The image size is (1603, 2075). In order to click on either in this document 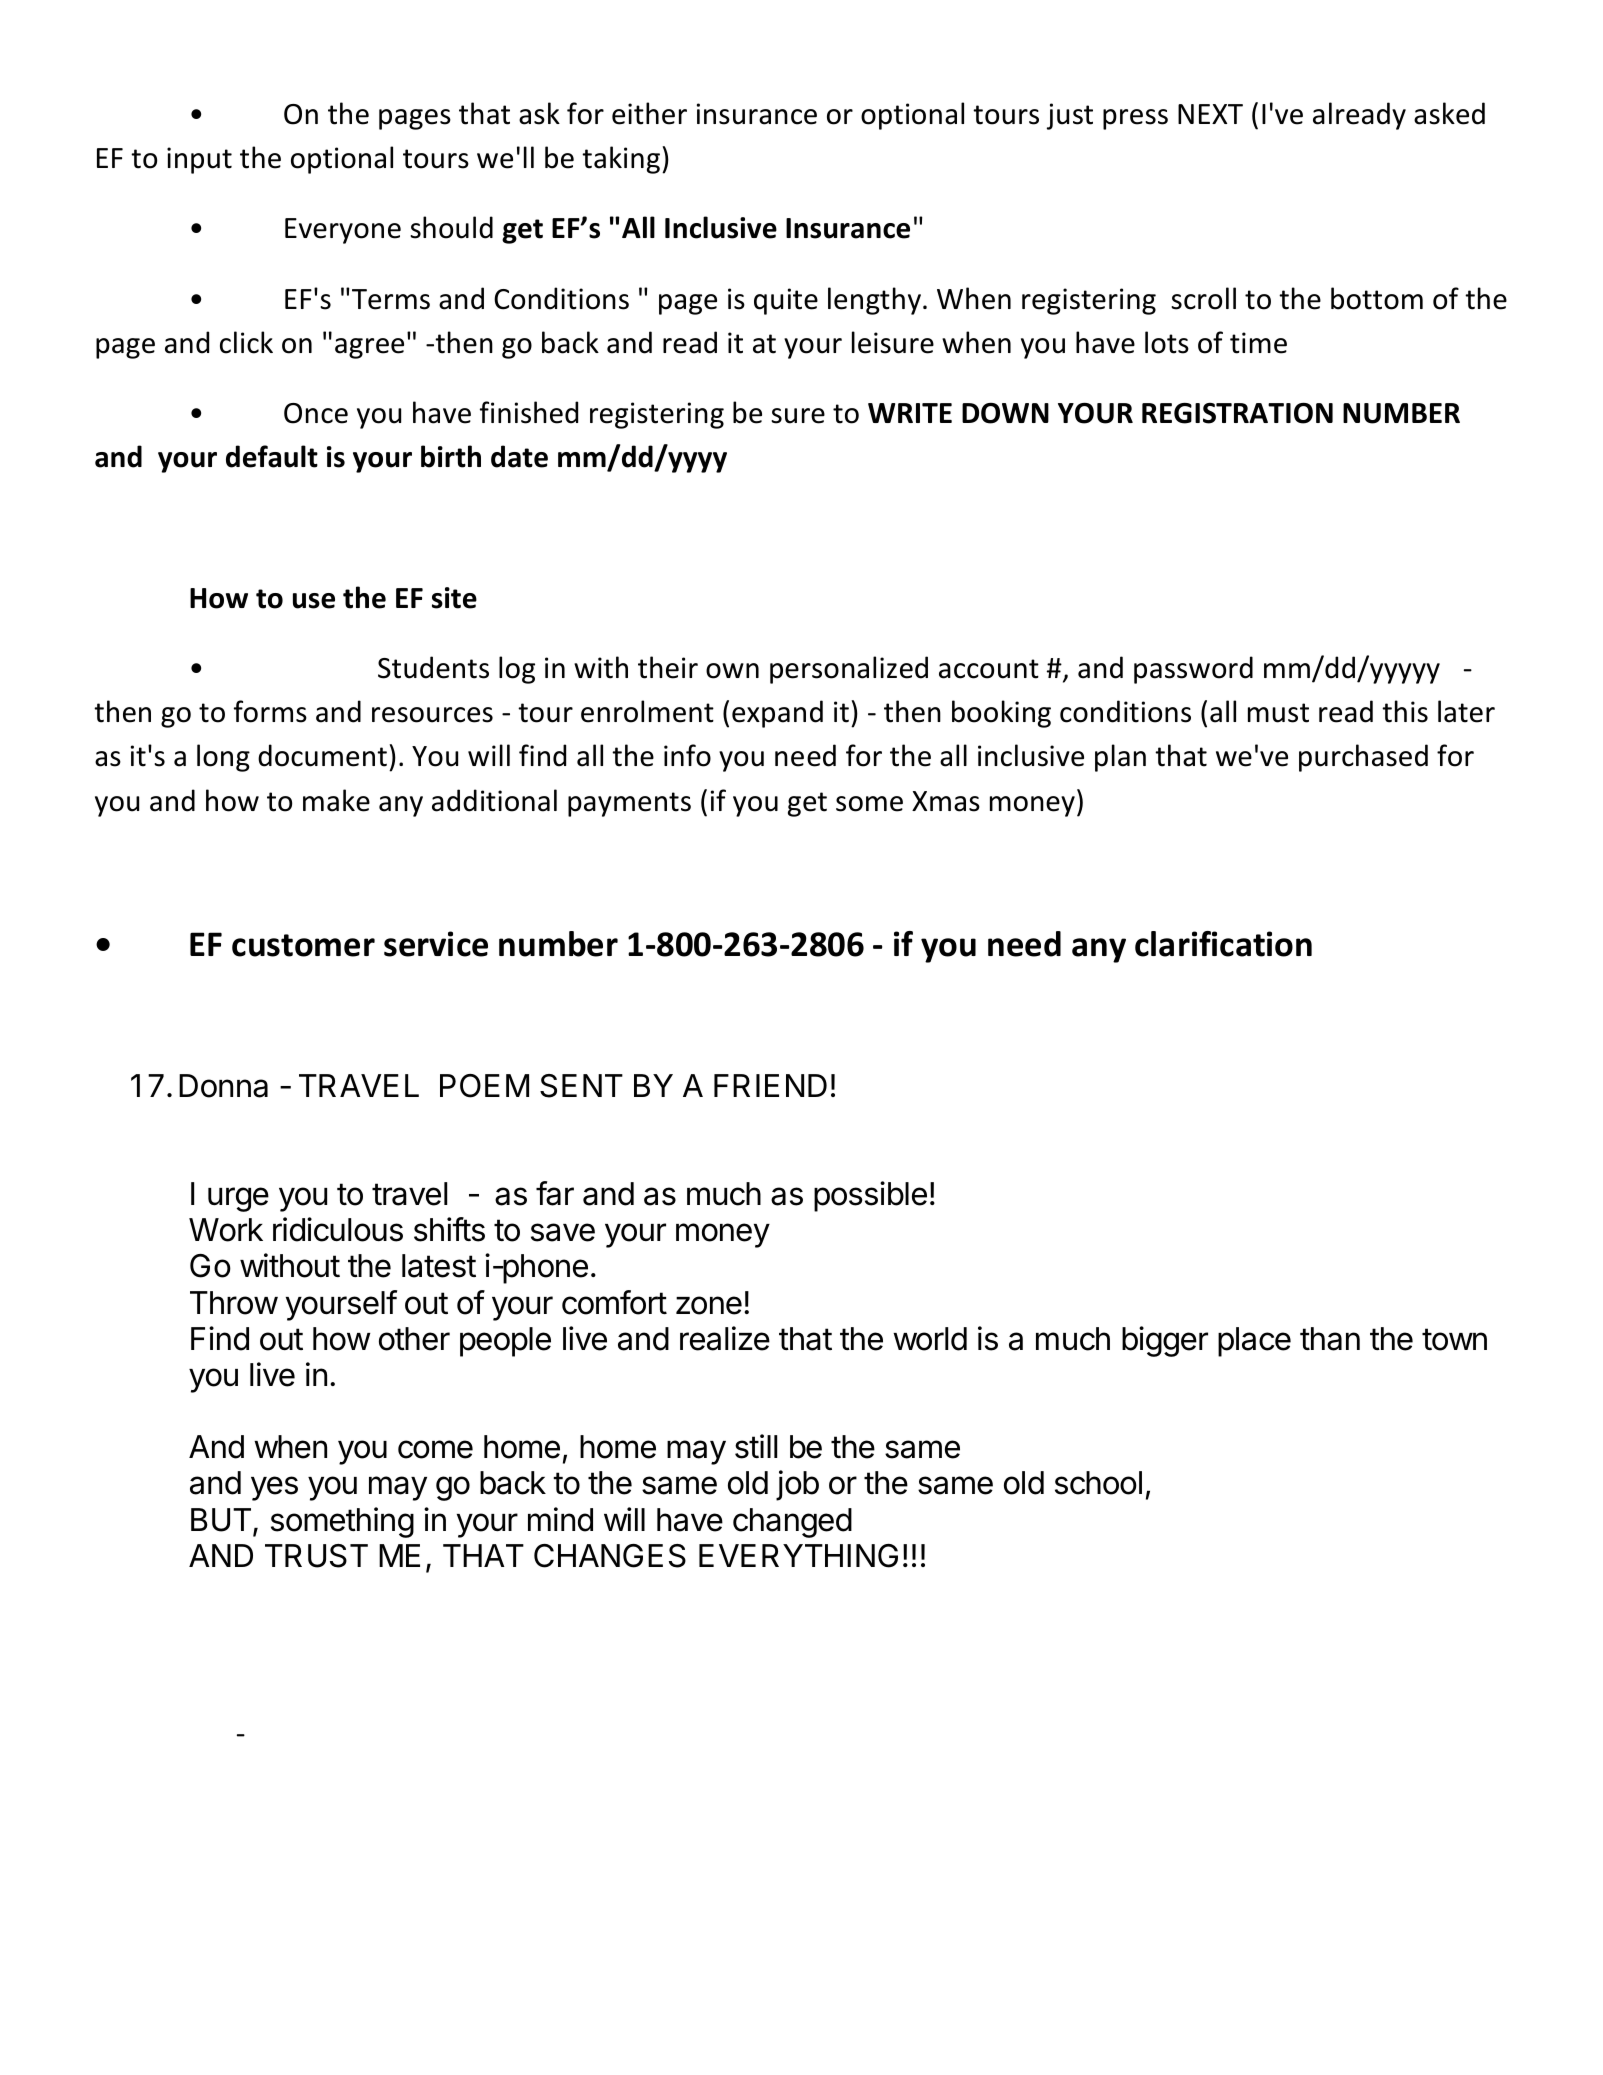, I will do `click(649, 113)`.
